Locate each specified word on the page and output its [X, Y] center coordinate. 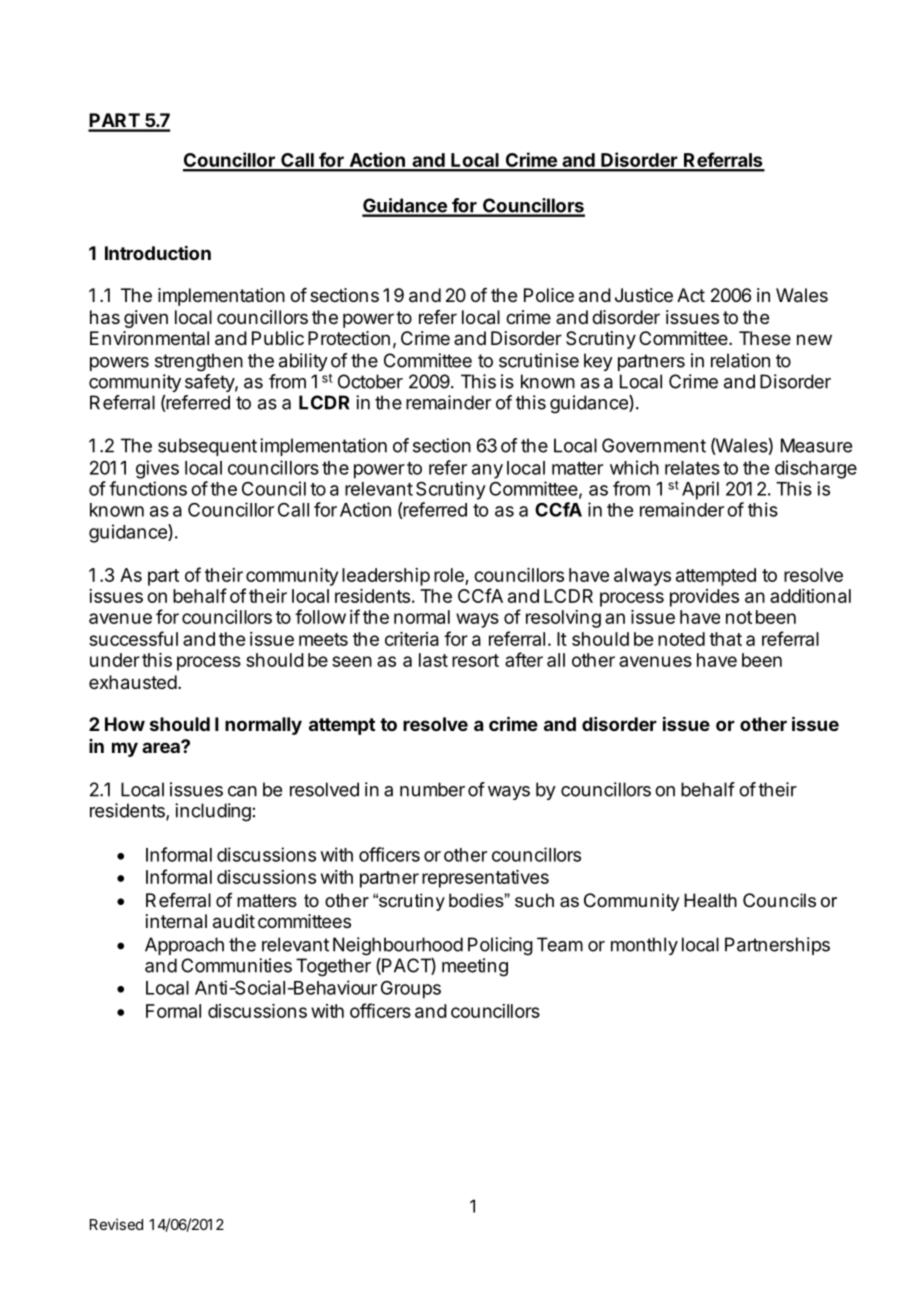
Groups [411, 990]
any [487, 471]
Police [549, 295]
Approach [184, 946]
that [725, 639]
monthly [644, 946]
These [765, 338]
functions [148, 488]
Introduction [158, 252]
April [700, 490]
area [162, 747]
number [432, 789]
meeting [475, 967]
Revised [116, 1224]
